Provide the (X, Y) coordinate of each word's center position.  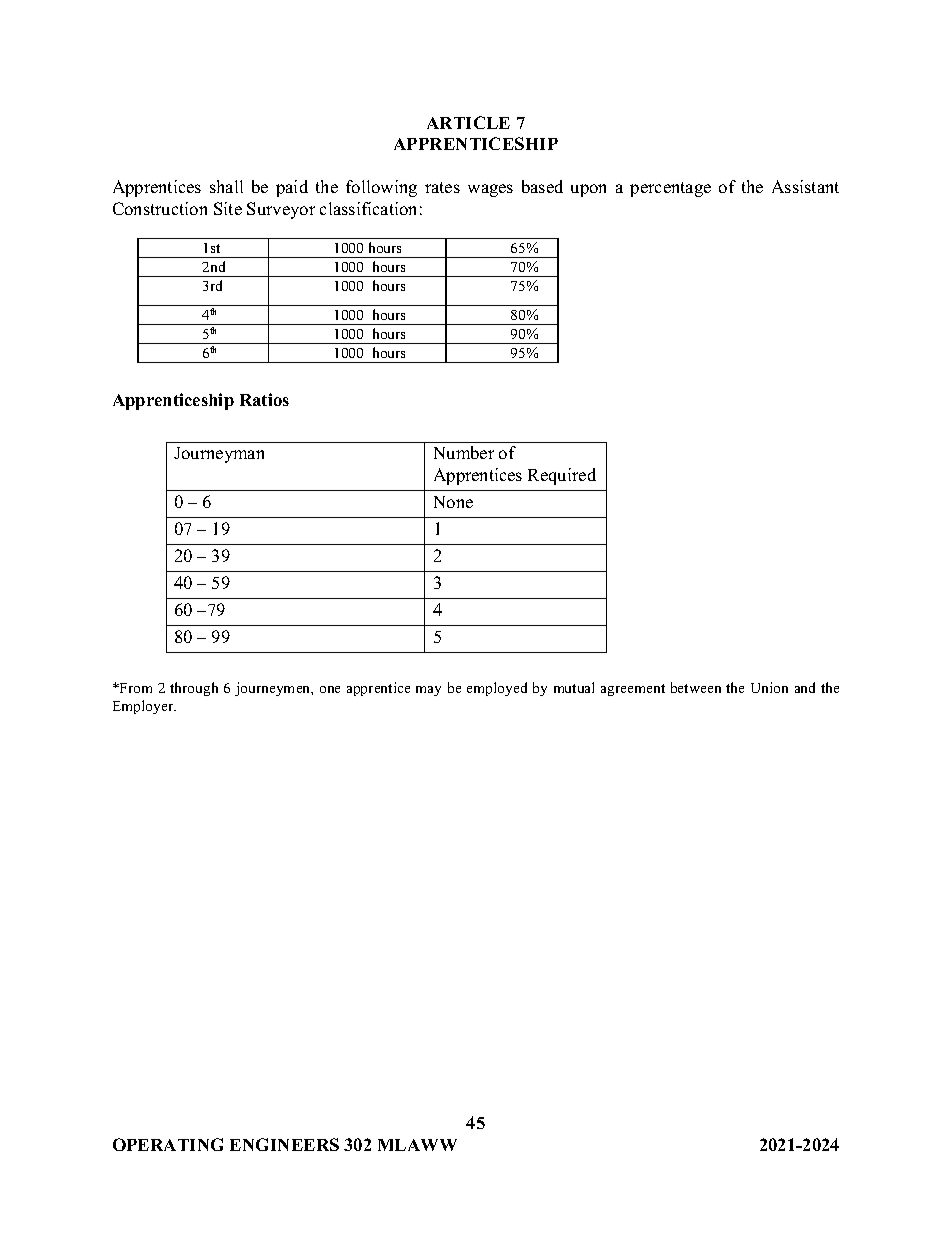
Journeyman (219, 455)
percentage (670, 189)
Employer (144, 707)
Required (562, 476)
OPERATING (168, 1144)
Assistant (805, 186)
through (194, 689)
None (453, 502)
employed (497, 689)
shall (226, 186)
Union (769, 687)
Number (464, 452)
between (696, 687)
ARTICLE (468, 122)
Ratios (264, 399)
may (428, 691)
